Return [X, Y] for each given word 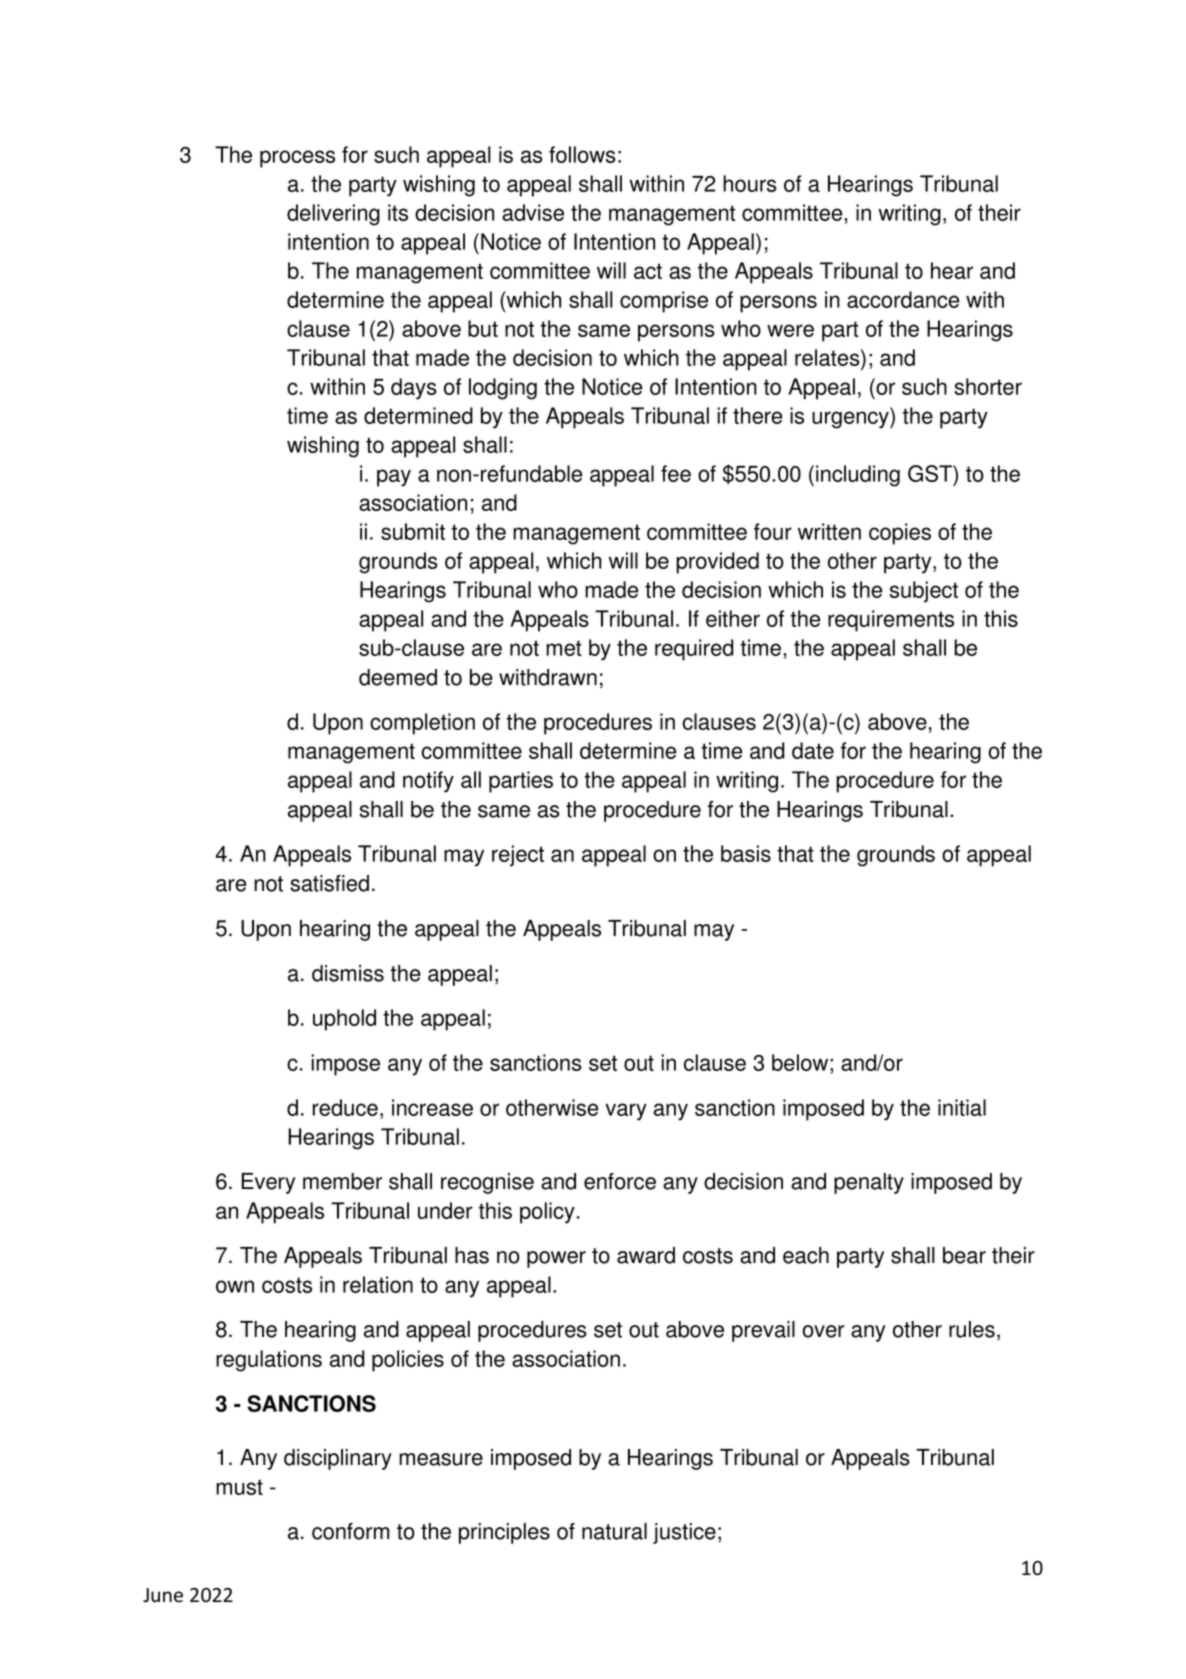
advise [533, 212]
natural [614, 1531]
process [297, 159]
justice [684, 1533]
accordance [903, 299]
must [239, 1487]
